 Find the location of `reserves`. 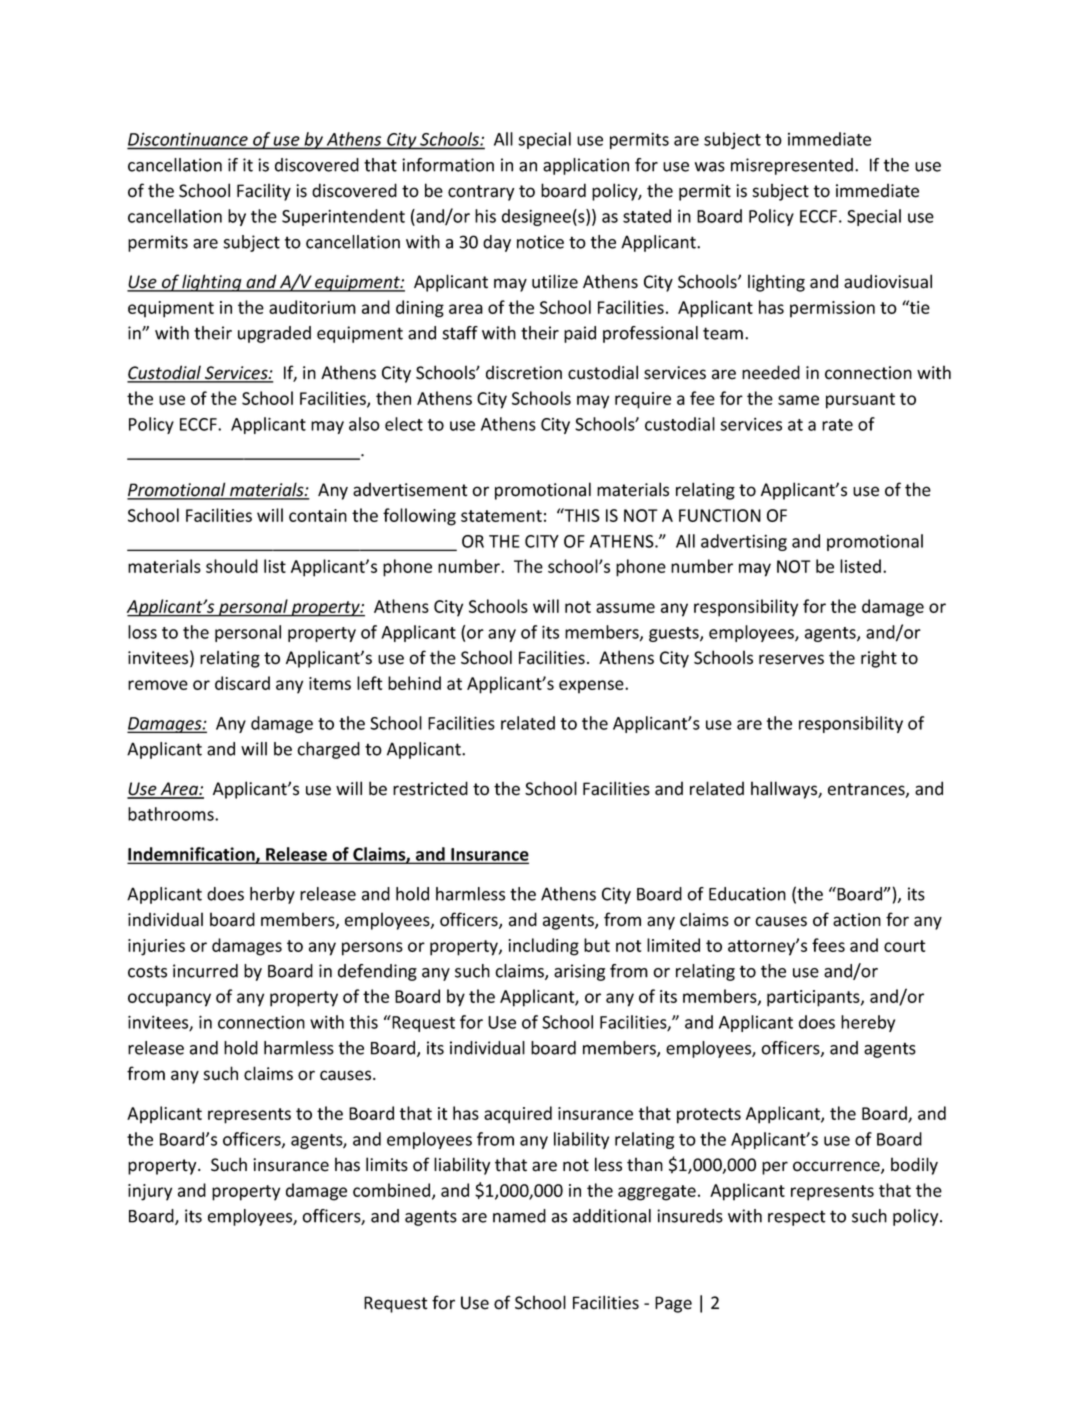

reserves is located at coordinates (791, 659).
